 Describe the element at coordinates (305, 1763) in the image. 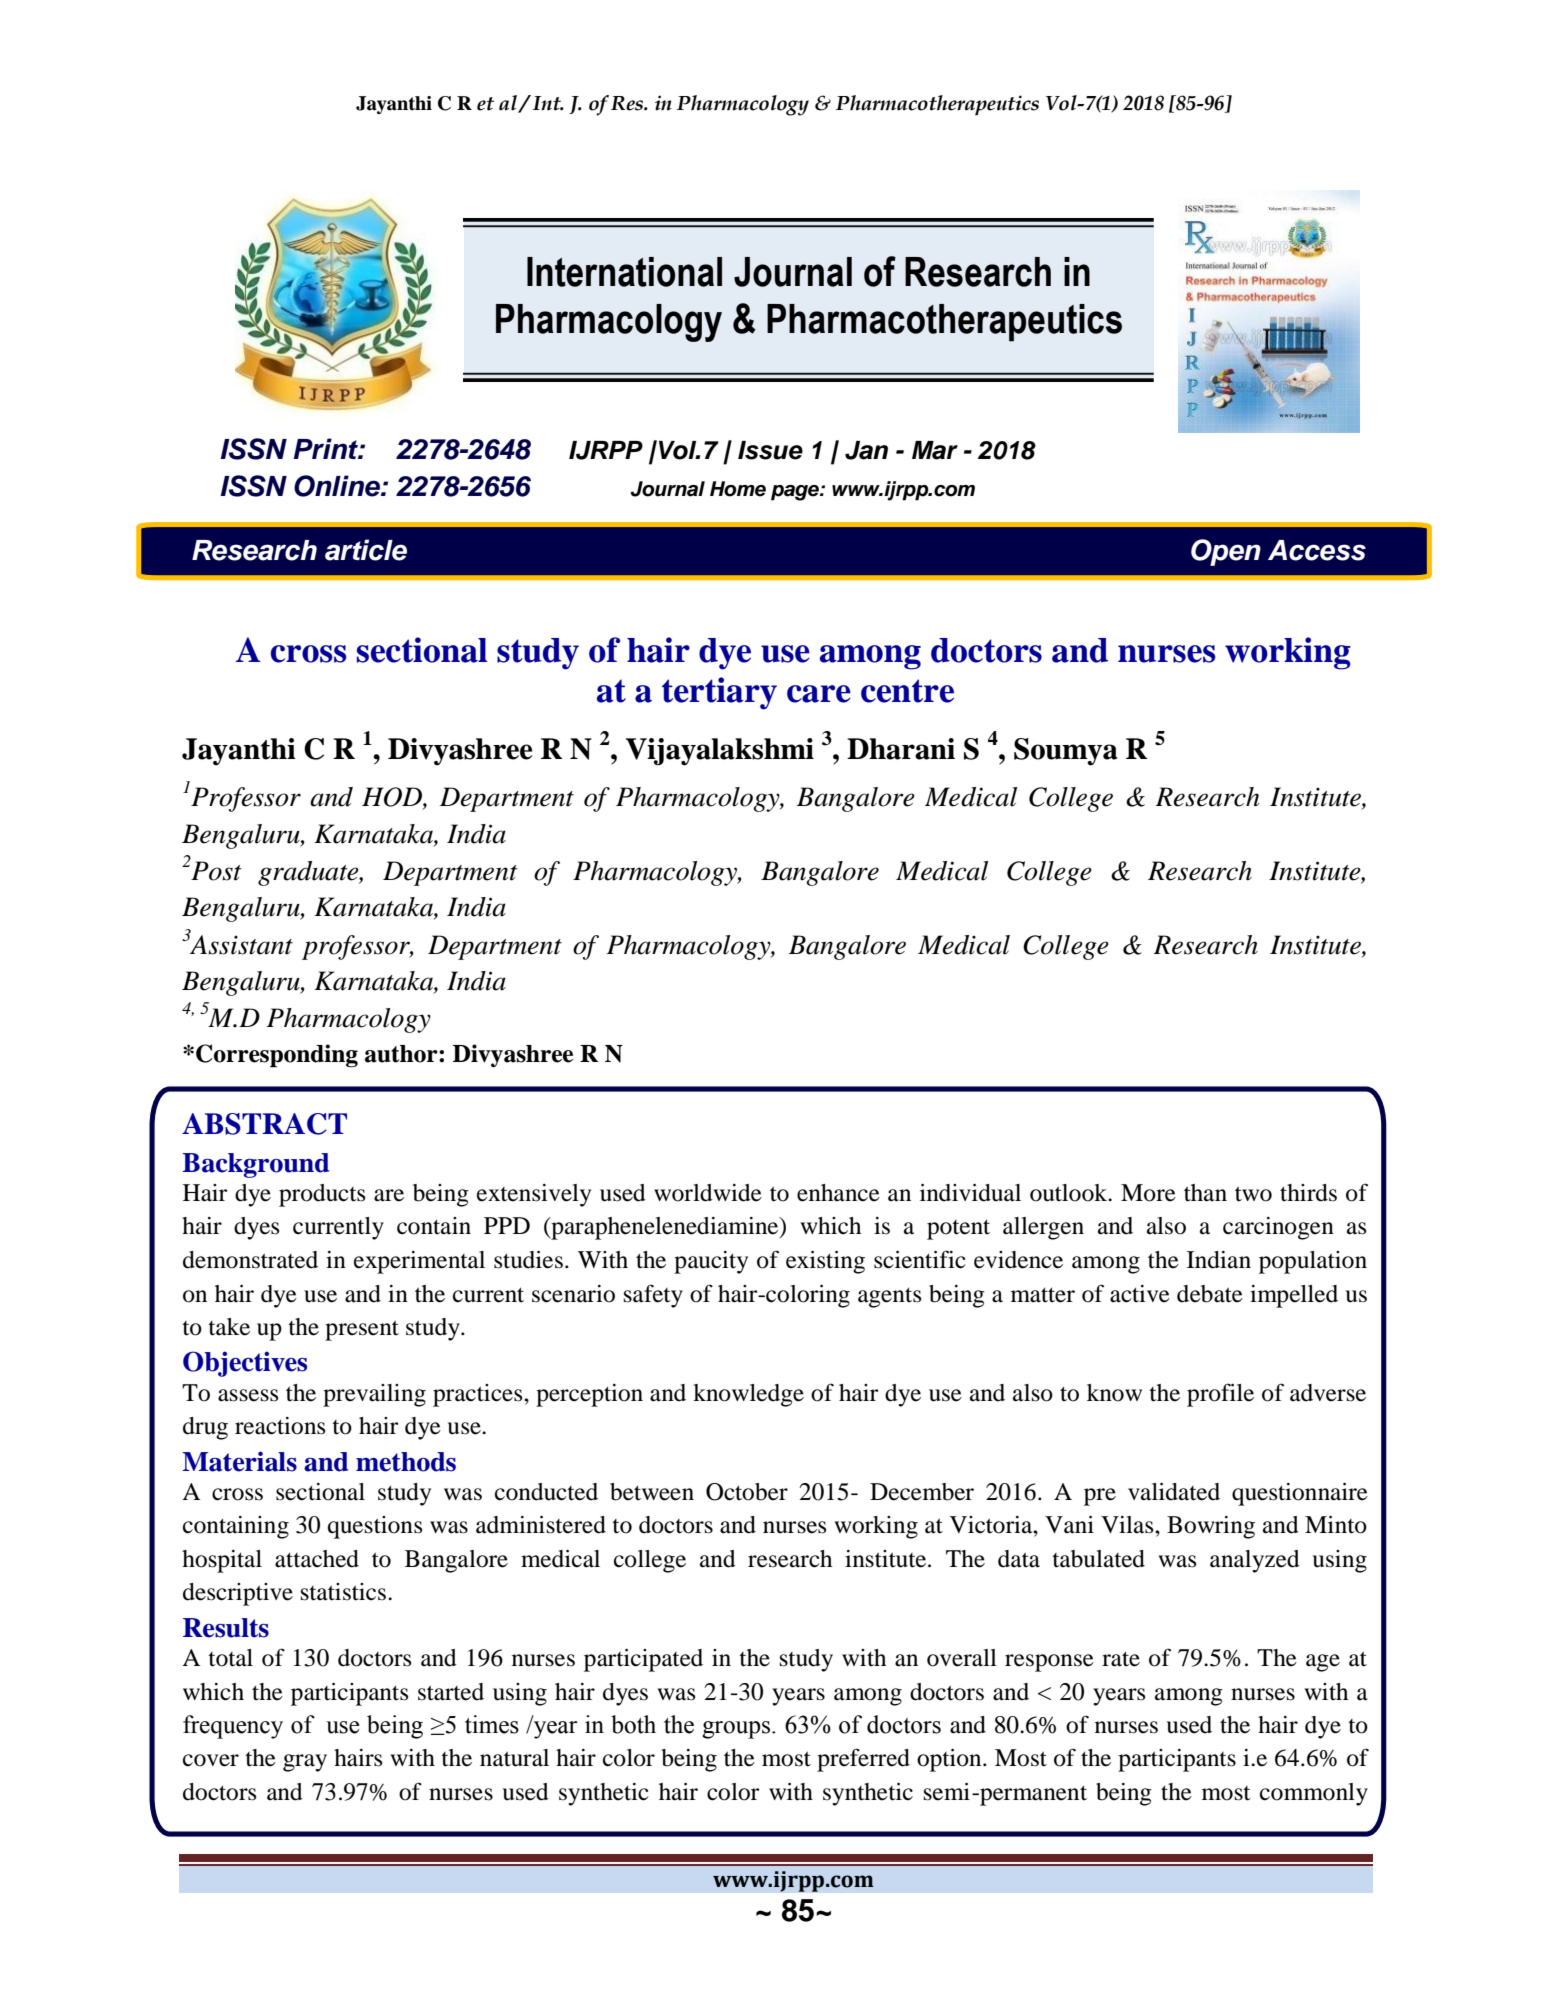

I see `gray` at that location.
